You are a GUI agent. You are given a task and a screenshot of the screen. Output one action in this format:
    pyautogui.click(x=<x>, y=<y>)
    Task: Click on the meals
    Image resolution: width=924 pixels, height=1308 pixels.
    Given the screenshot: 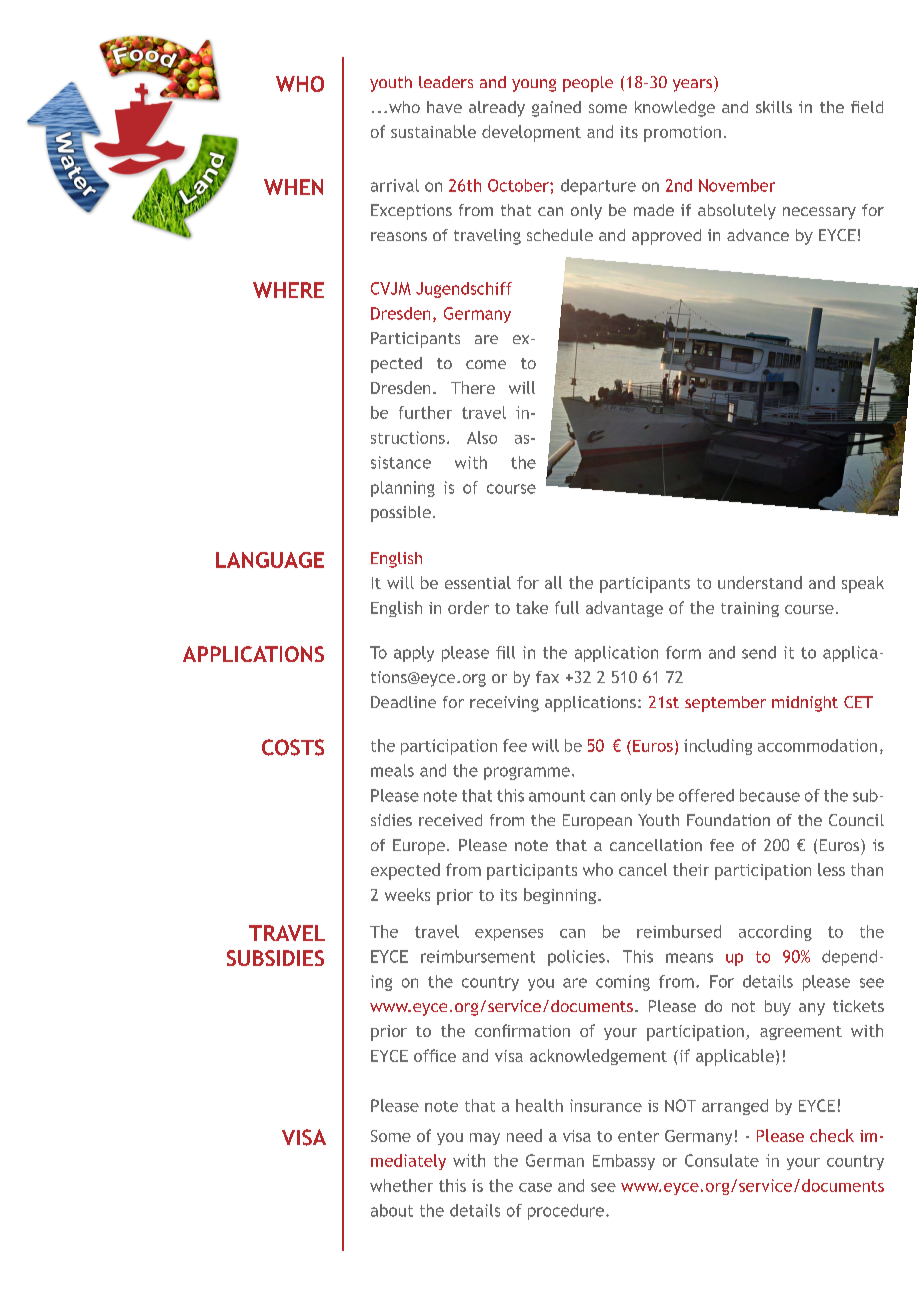 What is the action you would take?
    pyautogui.click(x=392, y=770)
